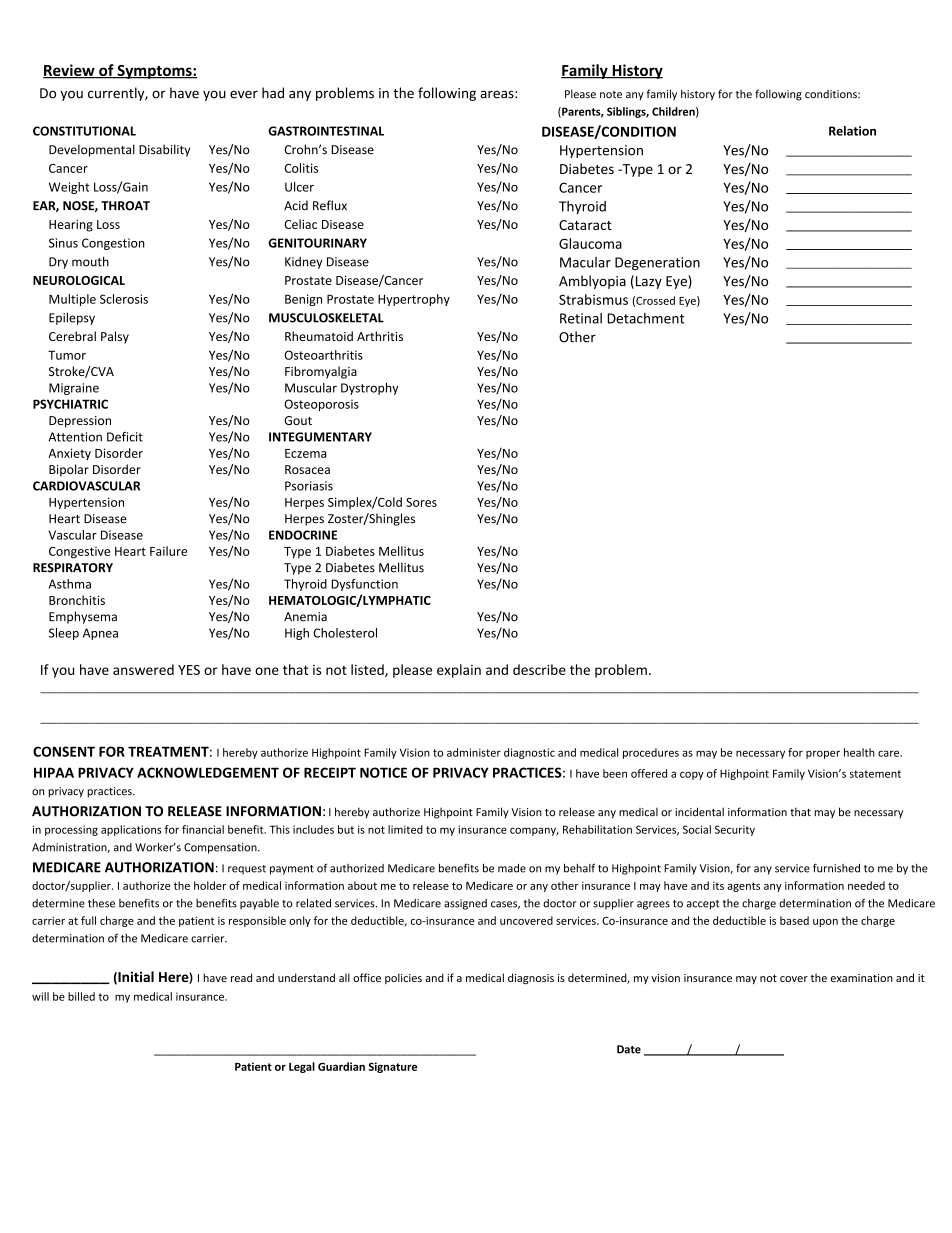 This page has height=1233, width=952. I want to click on GASTROINTESTINAL, so click(326, 131).
